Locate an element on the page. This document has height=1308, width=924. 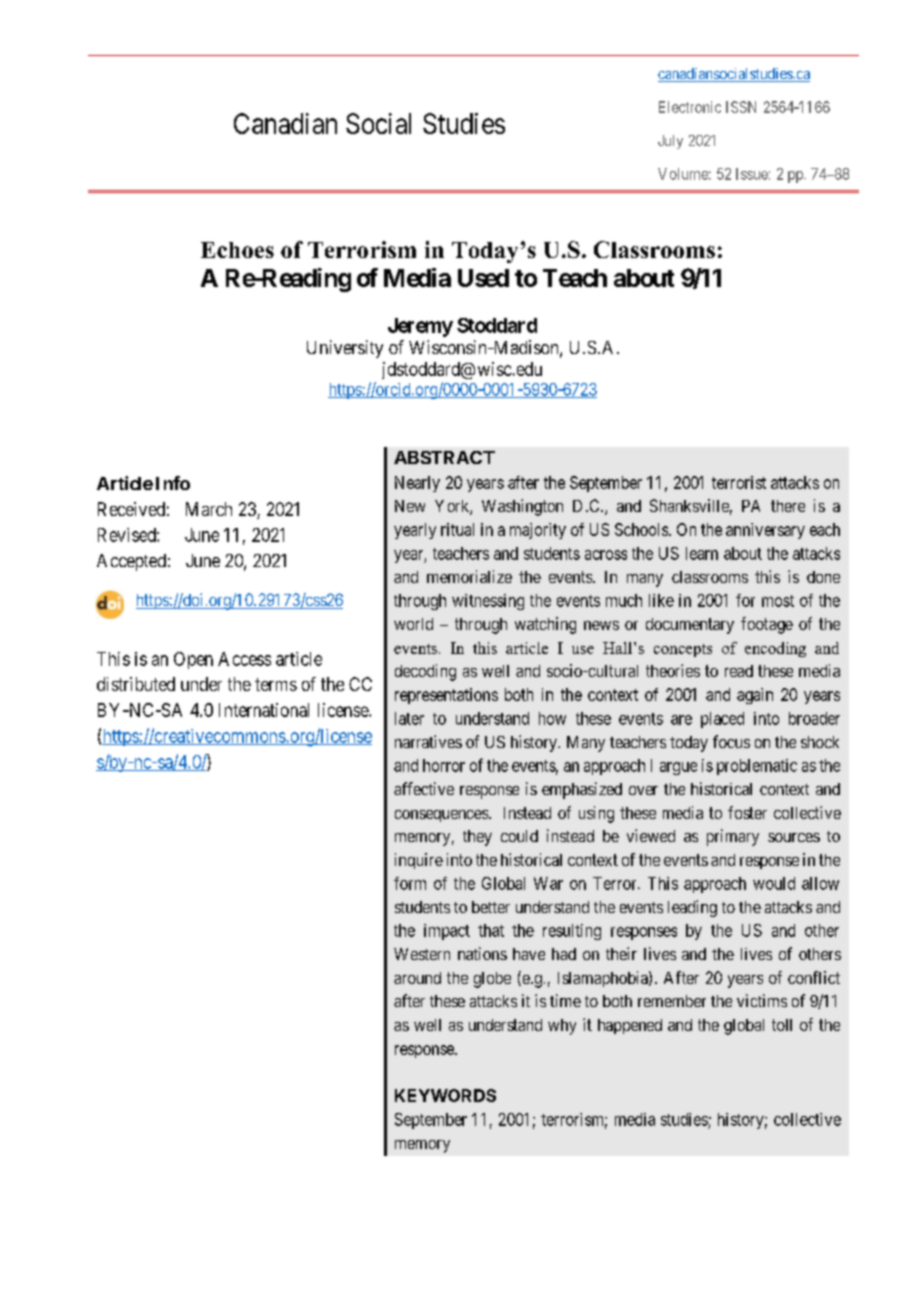
most is located at coordinates (778, 601).
